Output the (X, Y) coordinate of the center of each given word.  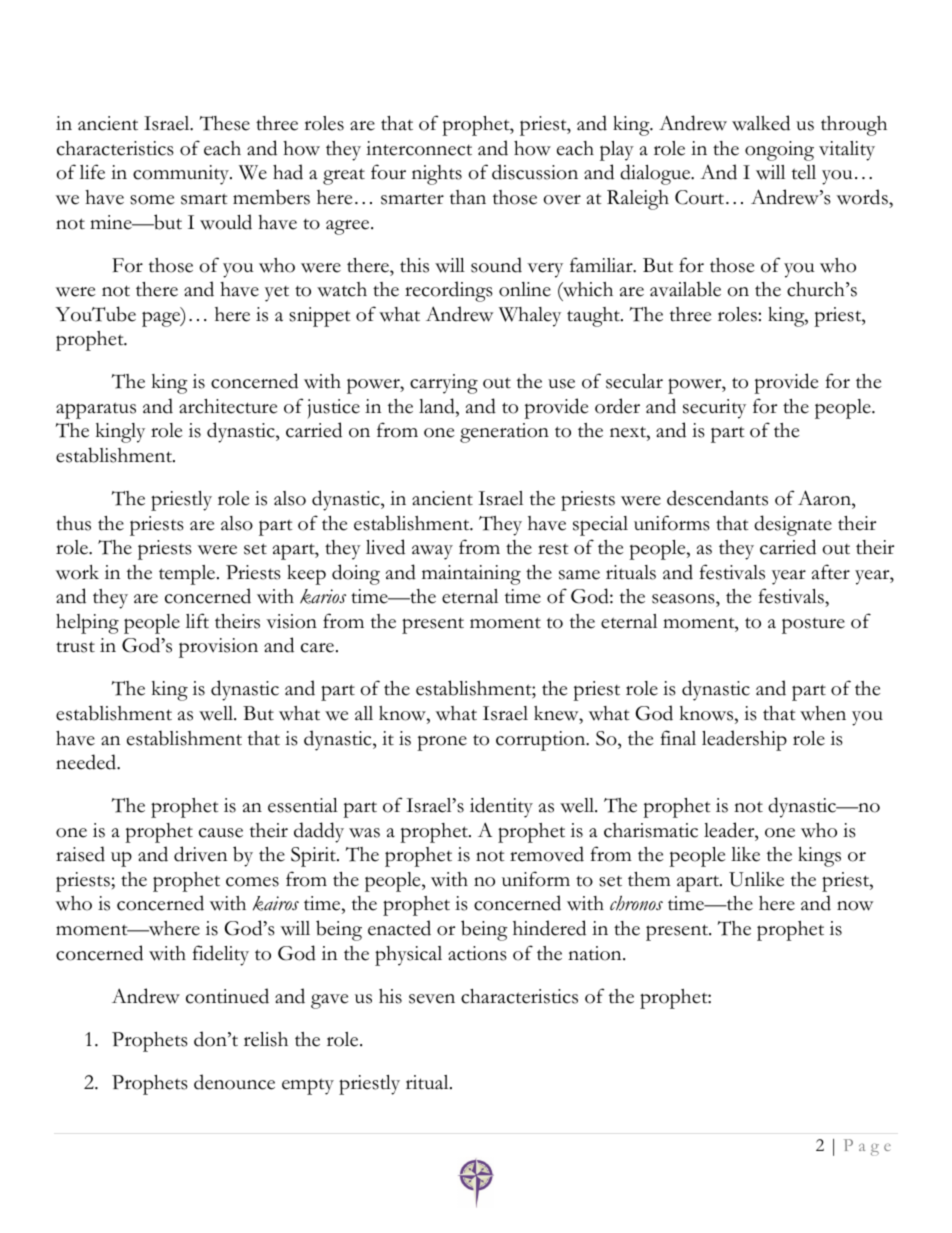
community (182, 175)
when (823, 713)
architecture (228, 406)
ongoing (779, 151)
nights (437, 175)
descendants (717, 498)
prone (442, 743)
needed (87, 762)
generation (504, 433)
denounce (234, 1082)
